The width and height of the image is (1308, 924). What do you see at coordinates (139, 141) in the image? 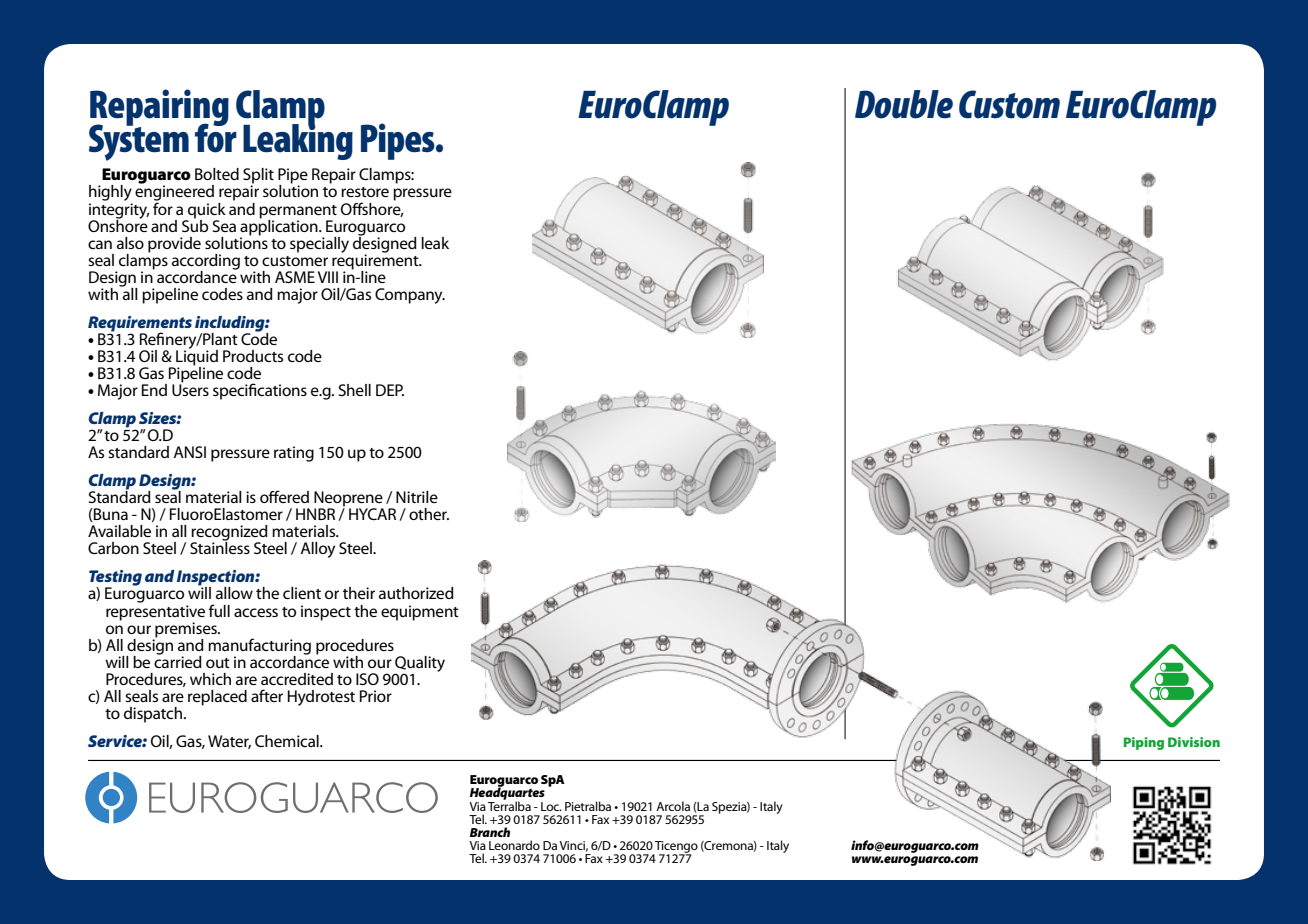
I see `System` at bounding box center [139, 141].
